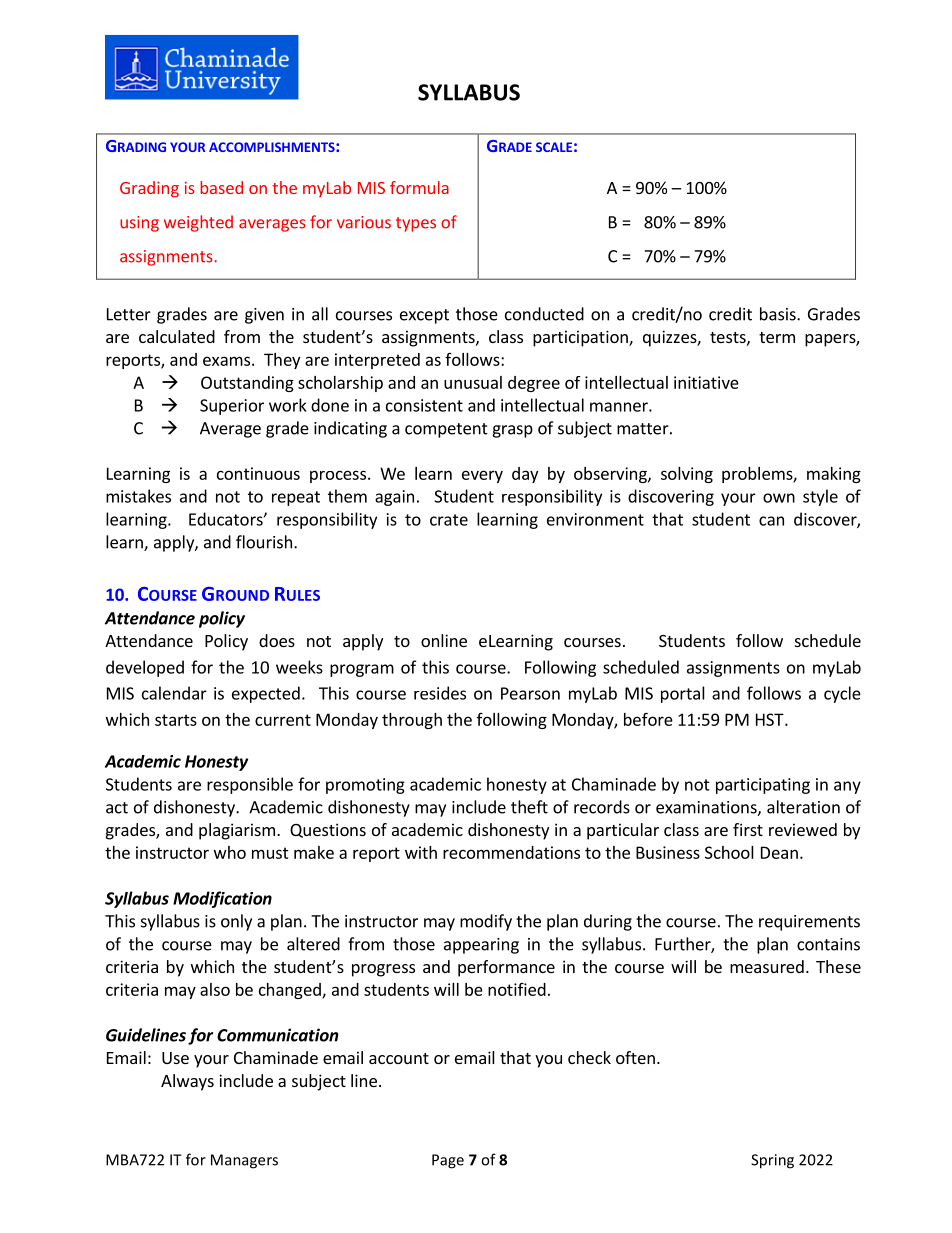 This screenshot has height=1233, width=952. I want to click on Managers, so click(244, 1161).
